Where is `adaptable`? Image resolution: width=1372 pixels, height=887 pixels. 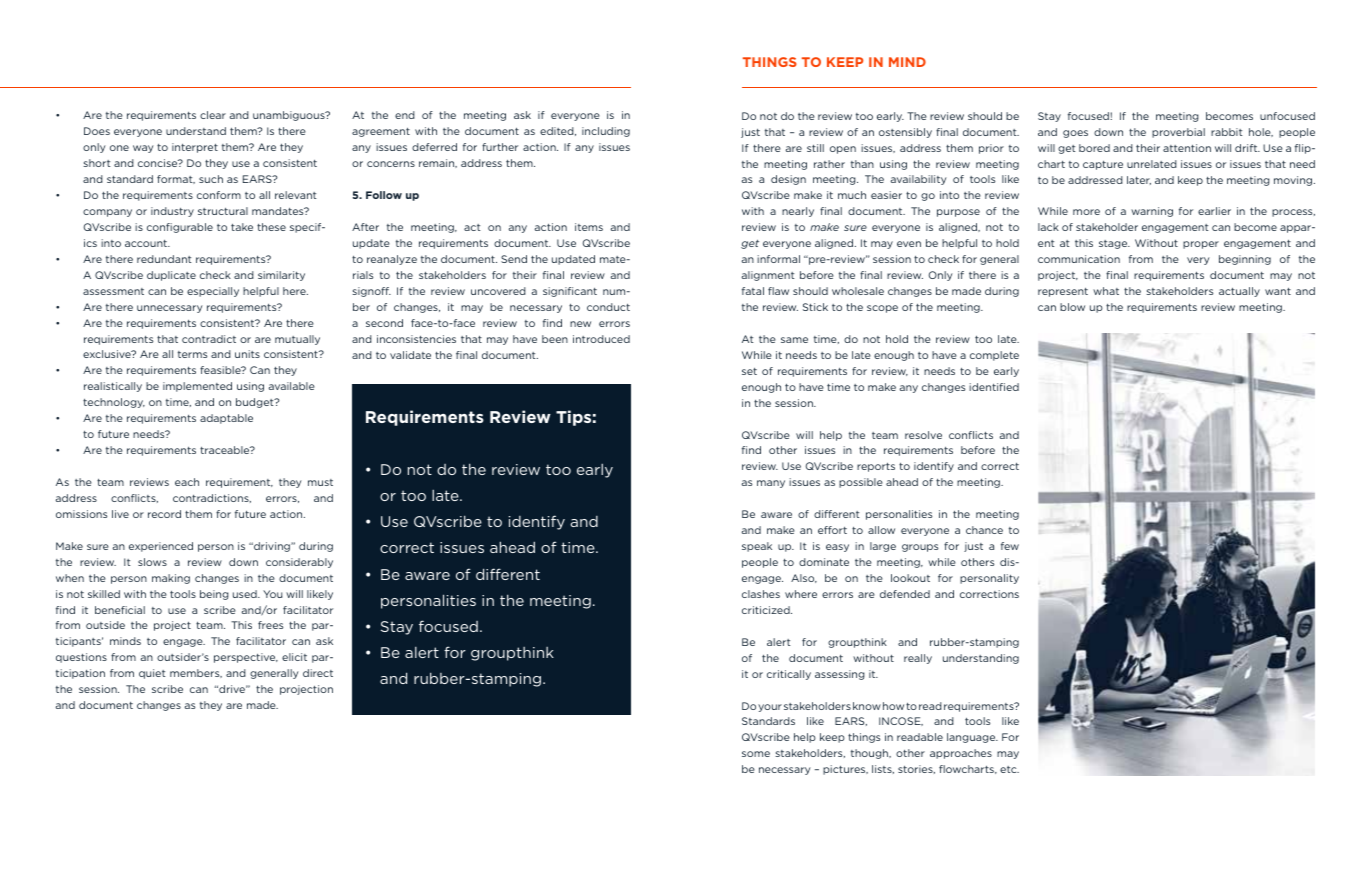
adaptable is located at coordinates (226, 419).
